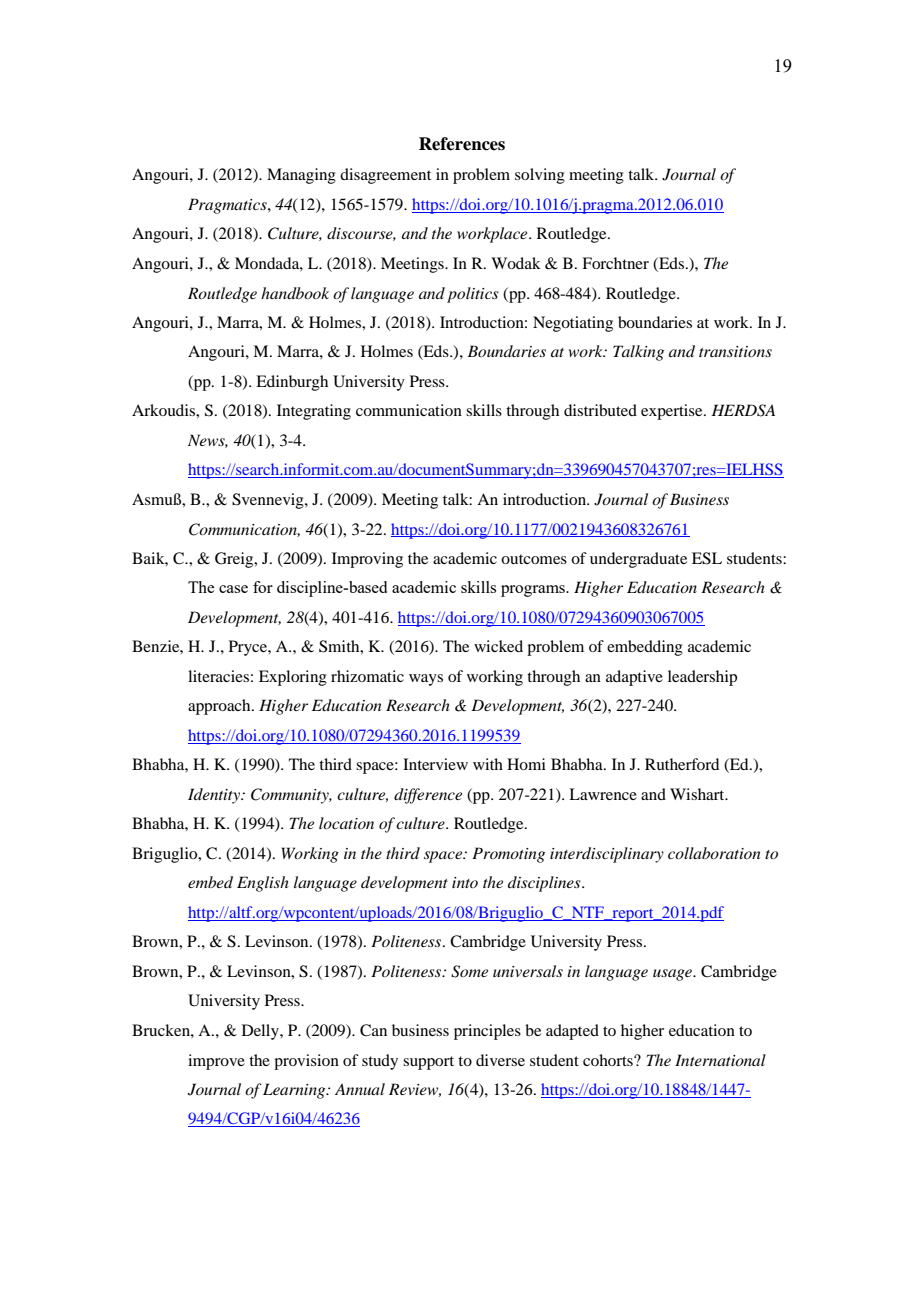  What do you see at coordinates (500, 1060) in the screenshot?
I see `diverse` at bounding box center [500, 1060].
